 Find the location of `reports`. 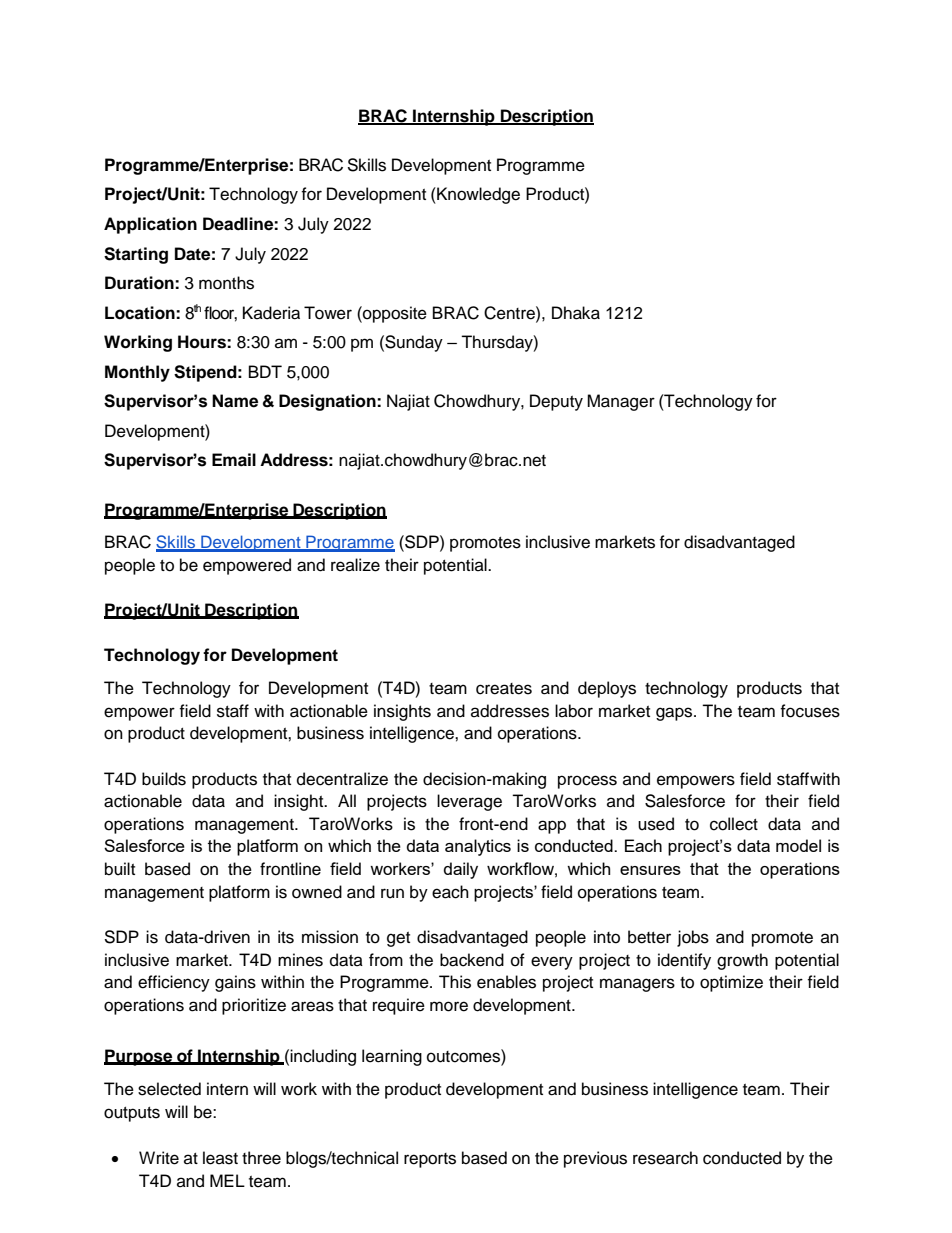

reports is located at coordinates (430, 1160).
